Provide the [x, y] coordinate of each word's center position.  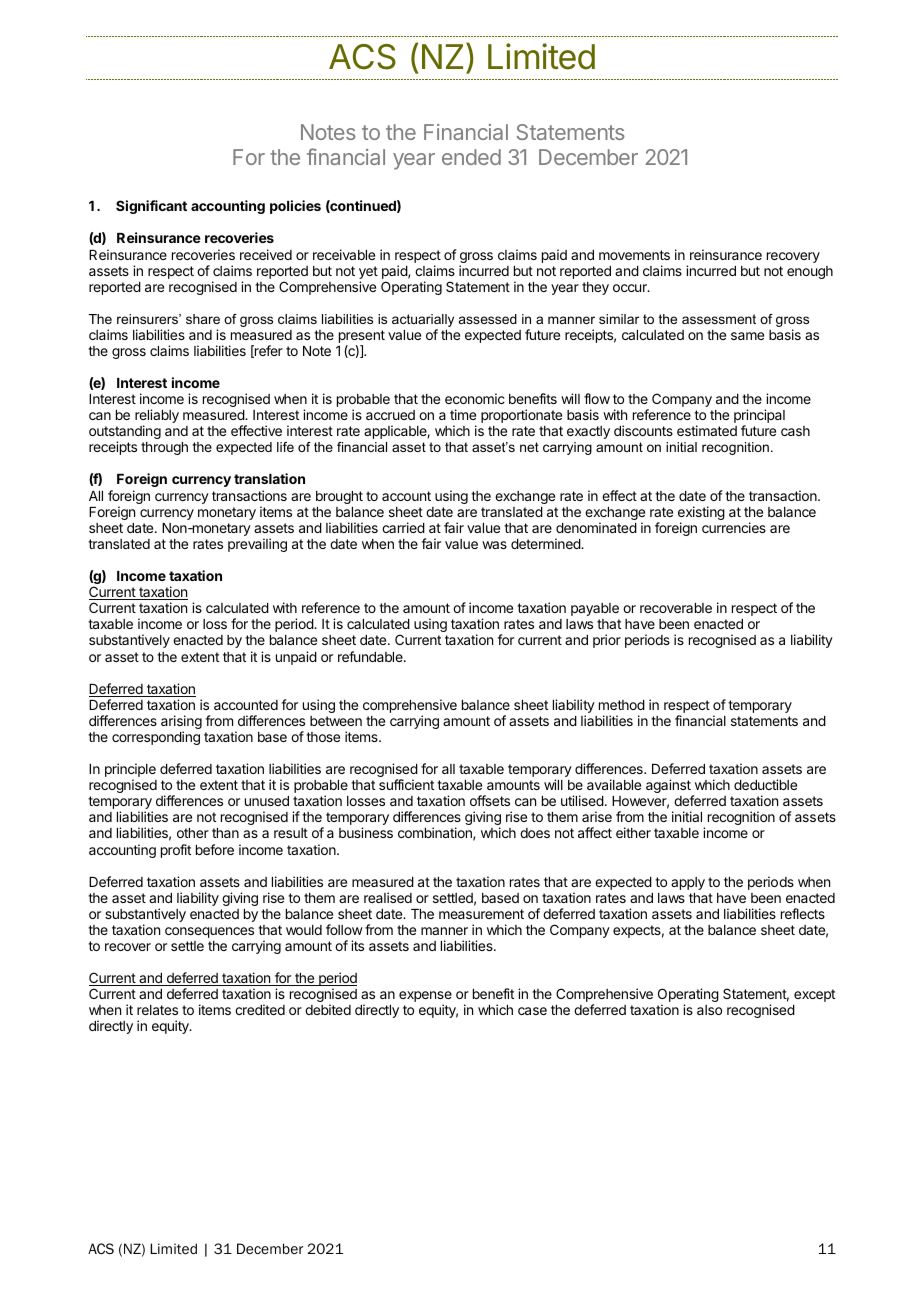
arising [181, 723]
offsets [490, 800]
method [622, 705]
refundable [371, 656]
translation [269, 478]
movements [634, 255]
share [203, 319]
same [747, 336]
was [494, 545]
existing [701, 514]
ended [471, 157]
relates [157, 1010]
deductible [765, 784]
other [193, 833]
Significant [151, 207]
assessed [488, 319]
